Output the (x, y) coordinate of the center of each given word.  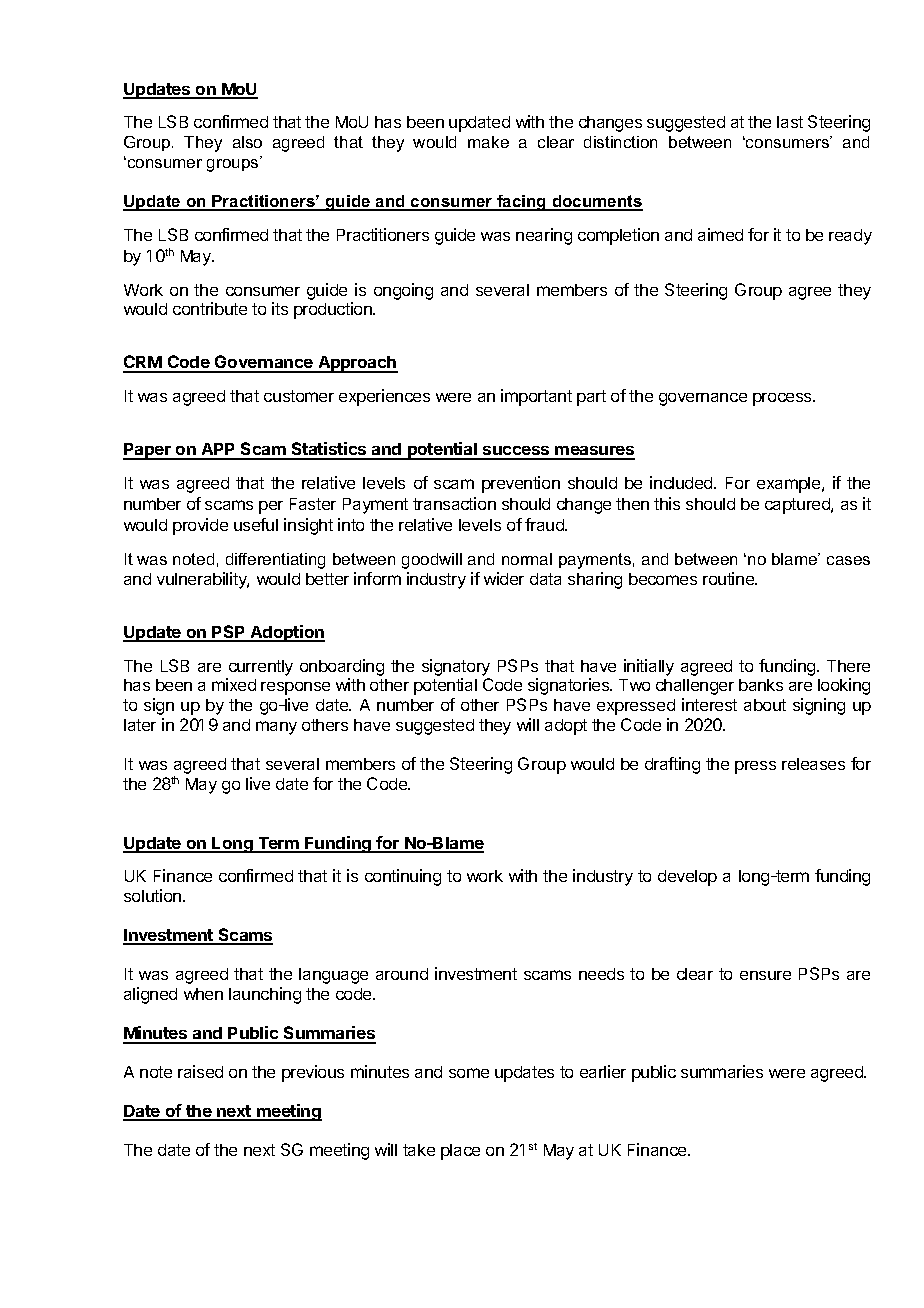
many (276, 728)
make (488, 142)
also (247, 142)
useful (256, 524)
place (460, 1152)
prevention (521, 484)
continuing (403, 877)
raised (200, 1071)
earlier (603, 1071)
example (790, 485)
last (790, 122)
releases (813, 764)
